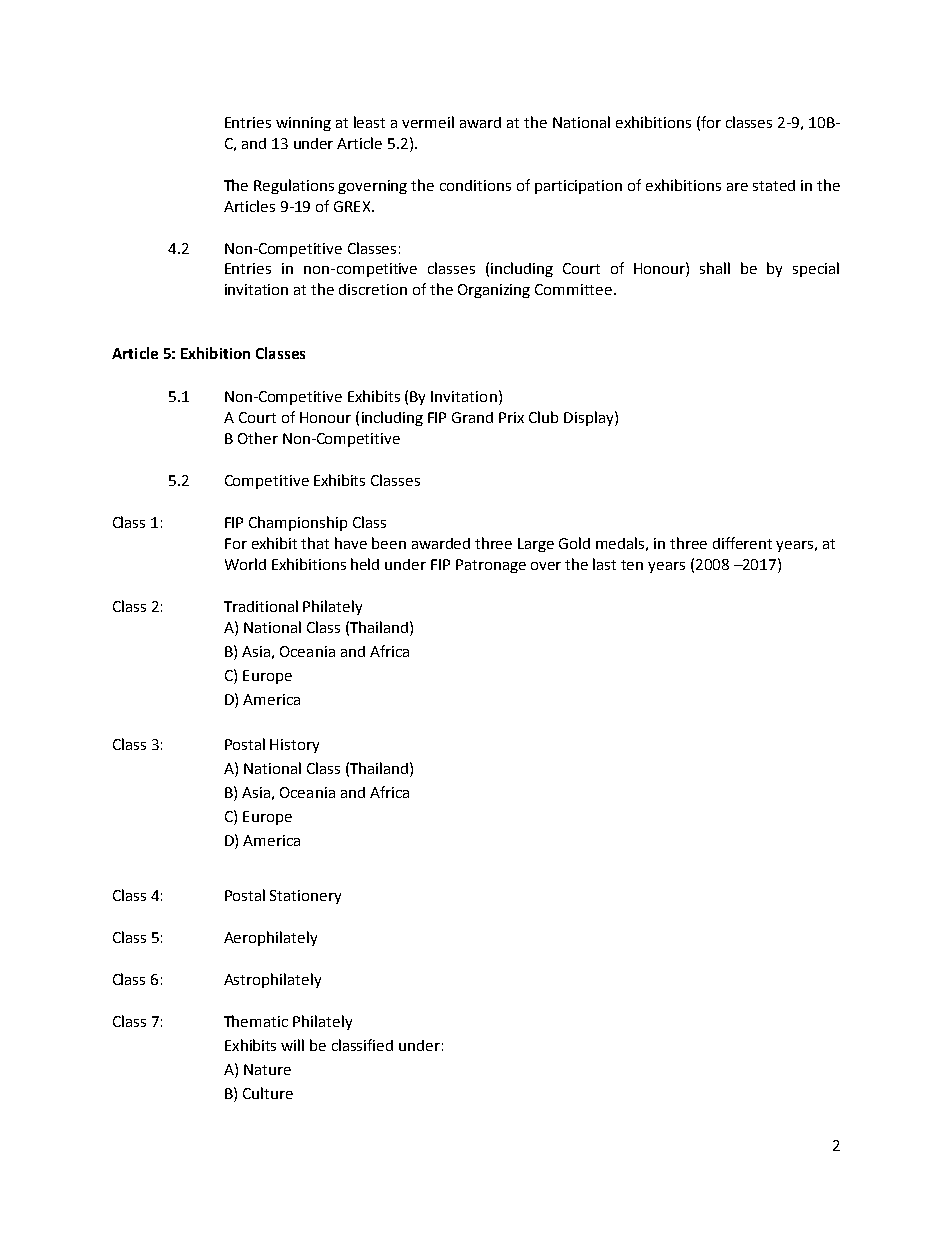 The height and width of the image is (1233, 952). I want to click on ten, so click(632, 565).
